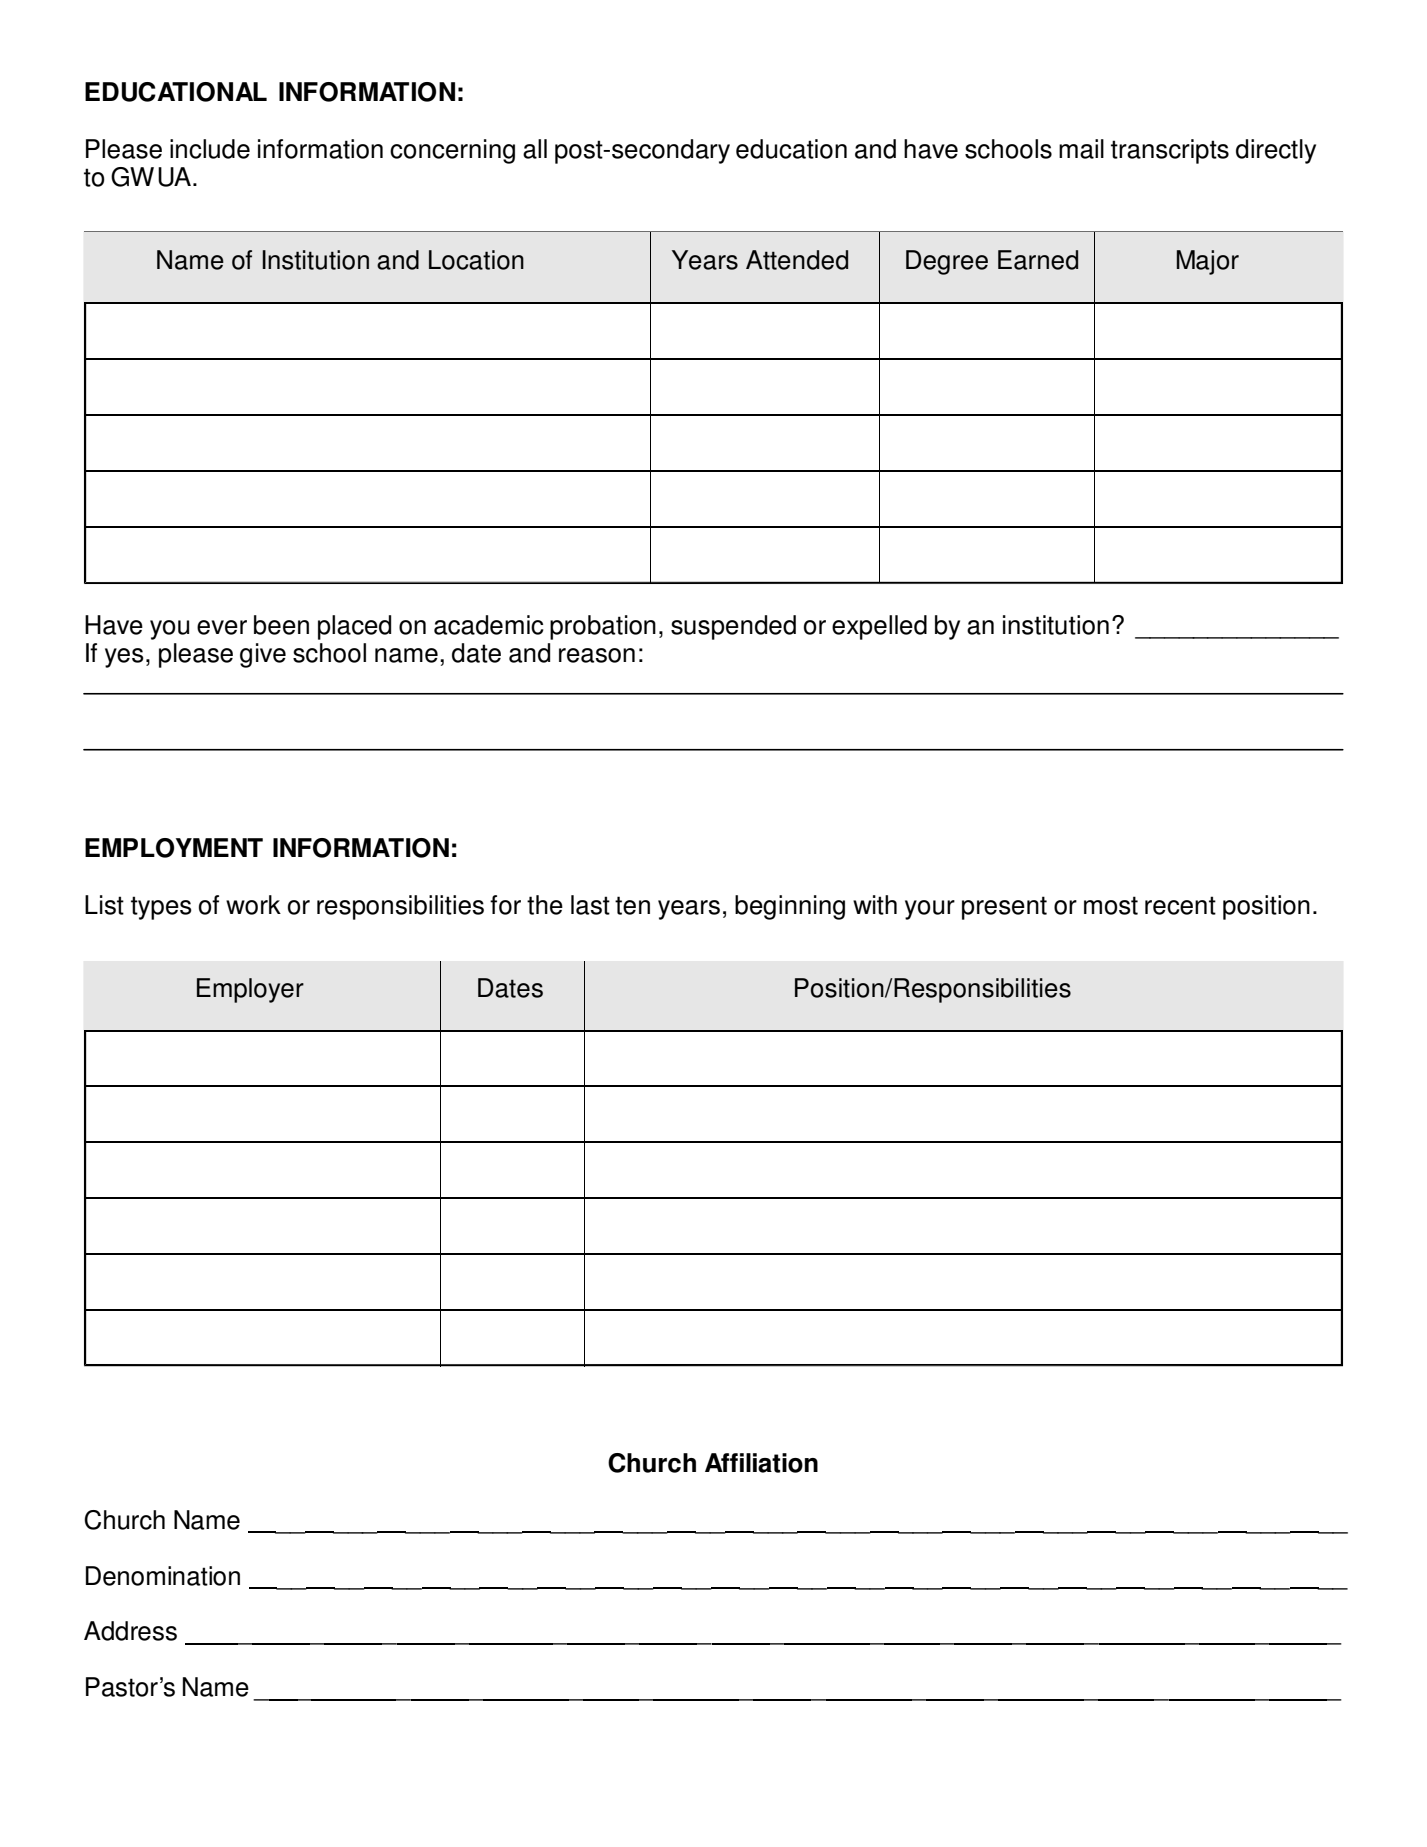 The image size is (1427, 1847). I want to click on Affiliation, so click(761, 1463).
